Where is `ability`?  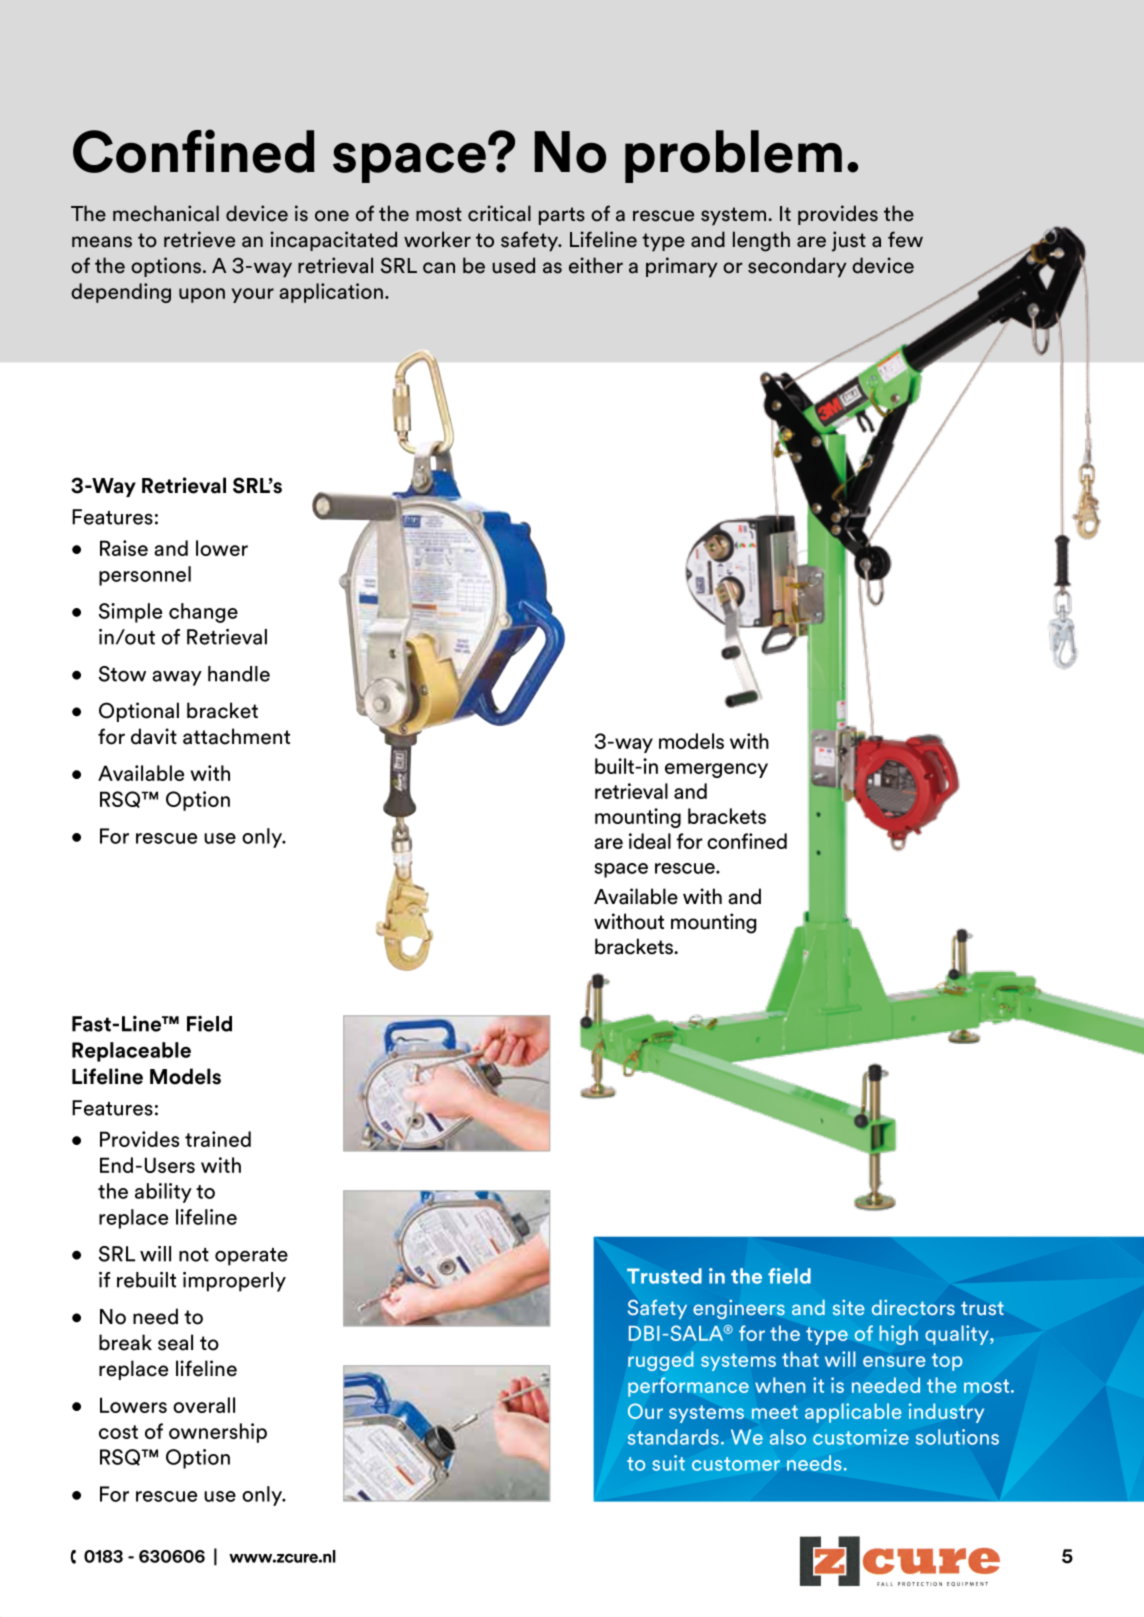 ability is located at coordinates (163, 1193).
